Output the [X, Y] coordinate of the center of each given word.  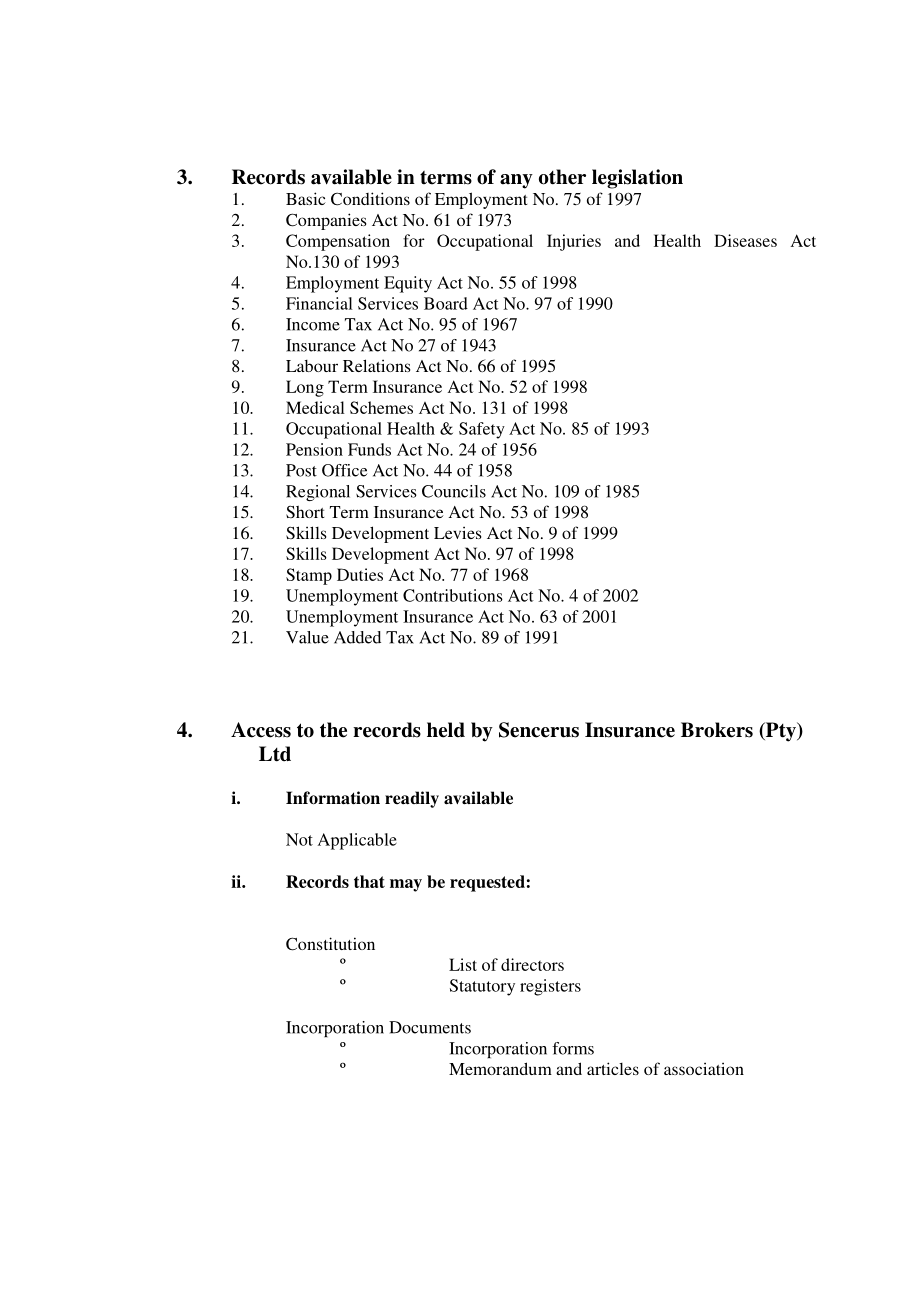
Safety [482, 430]
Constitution [330, 944]
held [446, 730]
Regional [318, 493]
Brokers [717, 730]
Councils [454, 491]
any [516, 181]
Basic [306, 198]
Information [333, 798]
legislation [637, 179]
